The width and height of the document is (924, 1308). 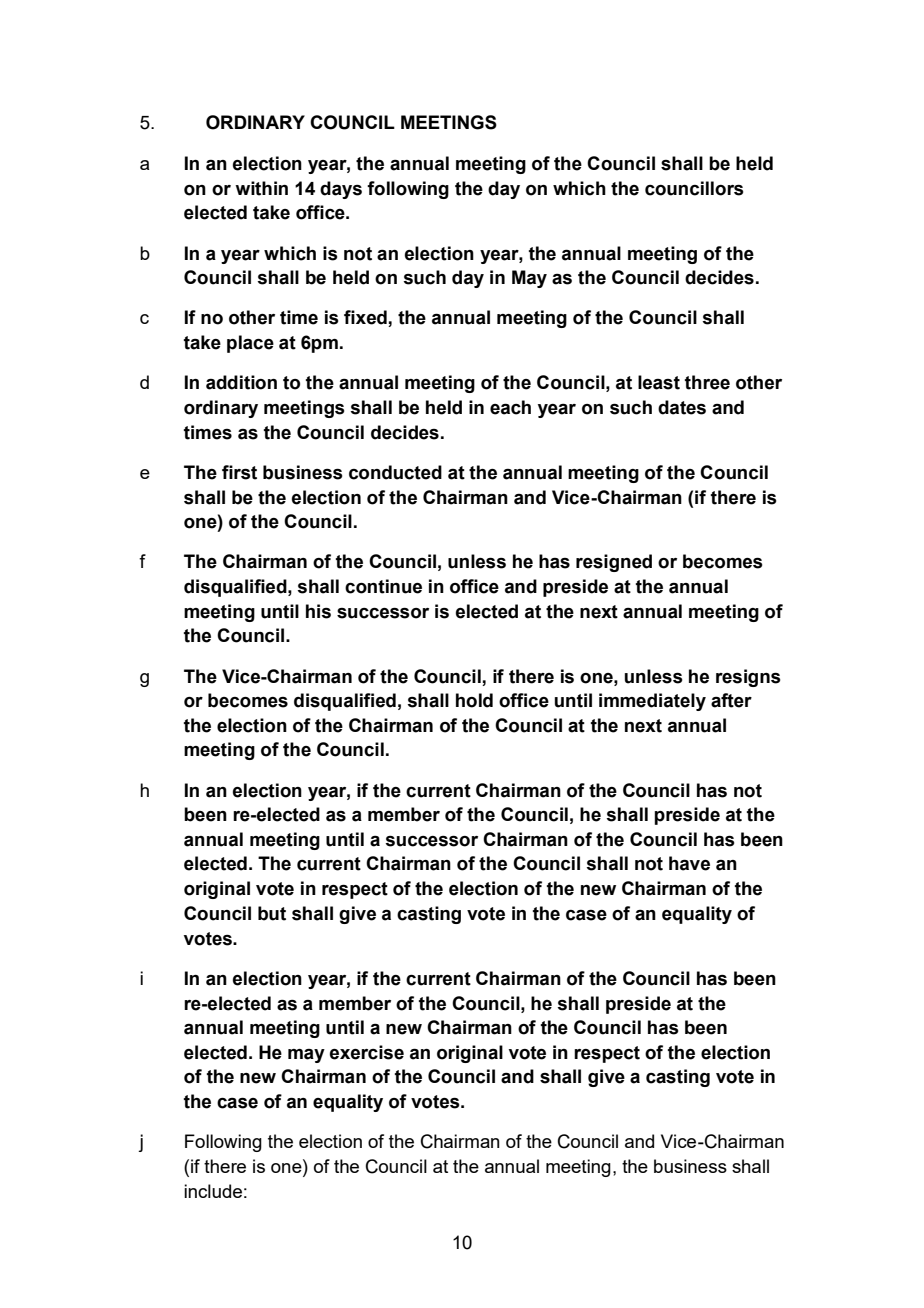 I want to click on three, so click(x=707, y=382).
